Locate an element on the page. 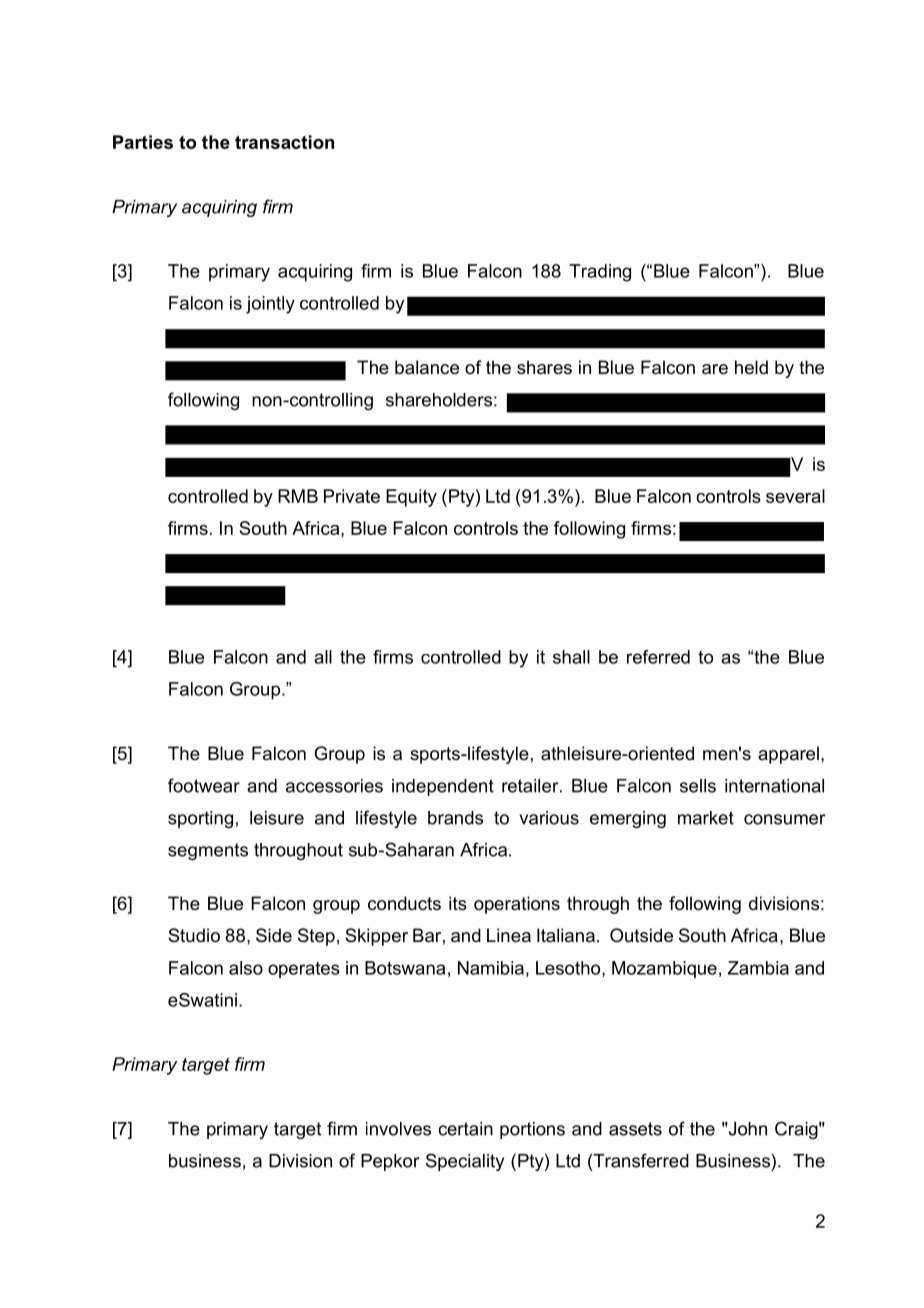 Image resolution: width=924 pixels, height=1308 pixels. RMB is located at coordinates (298, 496).
